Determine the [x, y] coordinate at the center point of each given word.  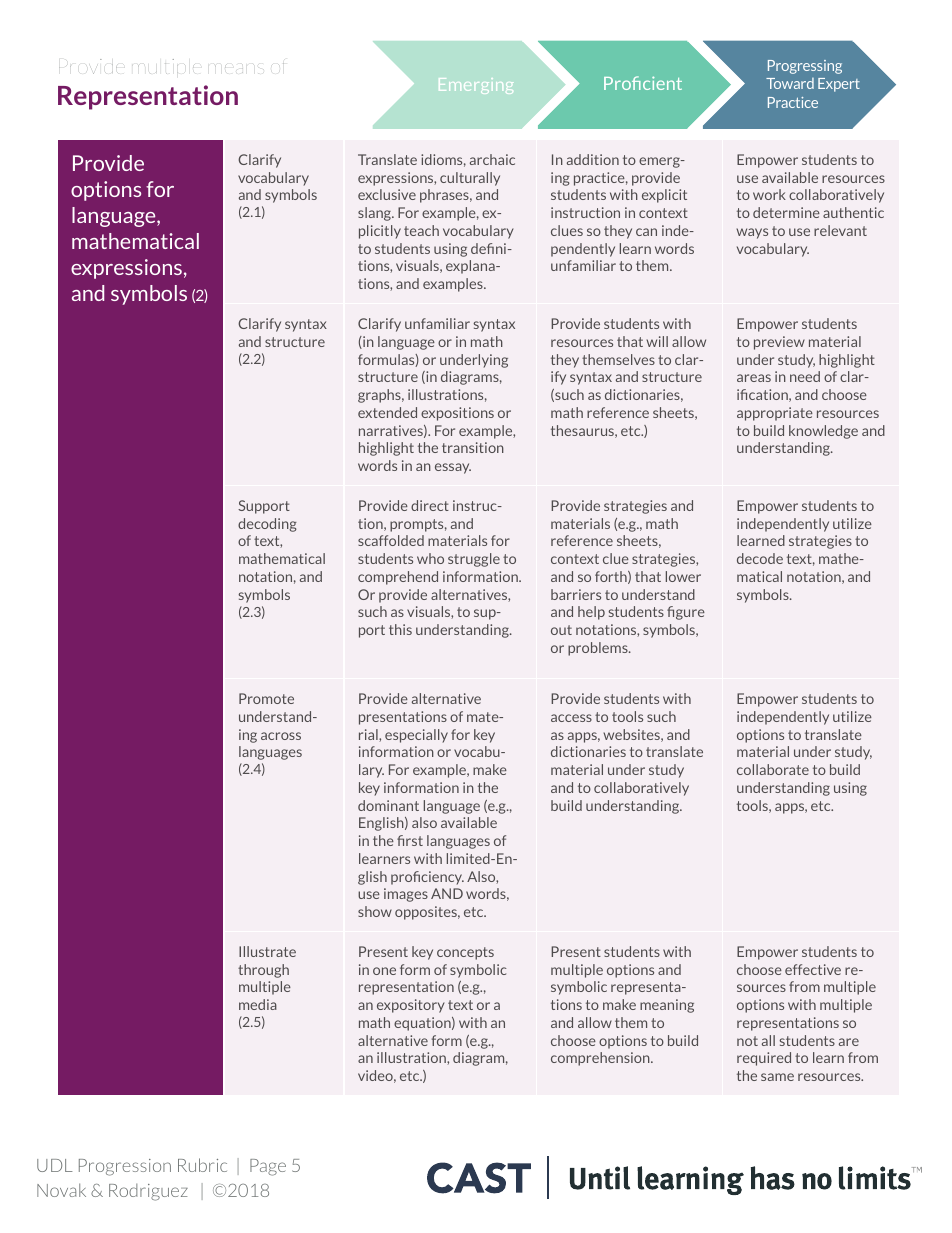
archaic [492, 159]
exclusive [387, 194]
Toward [790, 83]
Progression [125, 1167]
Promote [266, 698]
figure [686, 613]
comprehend [398, 578]
